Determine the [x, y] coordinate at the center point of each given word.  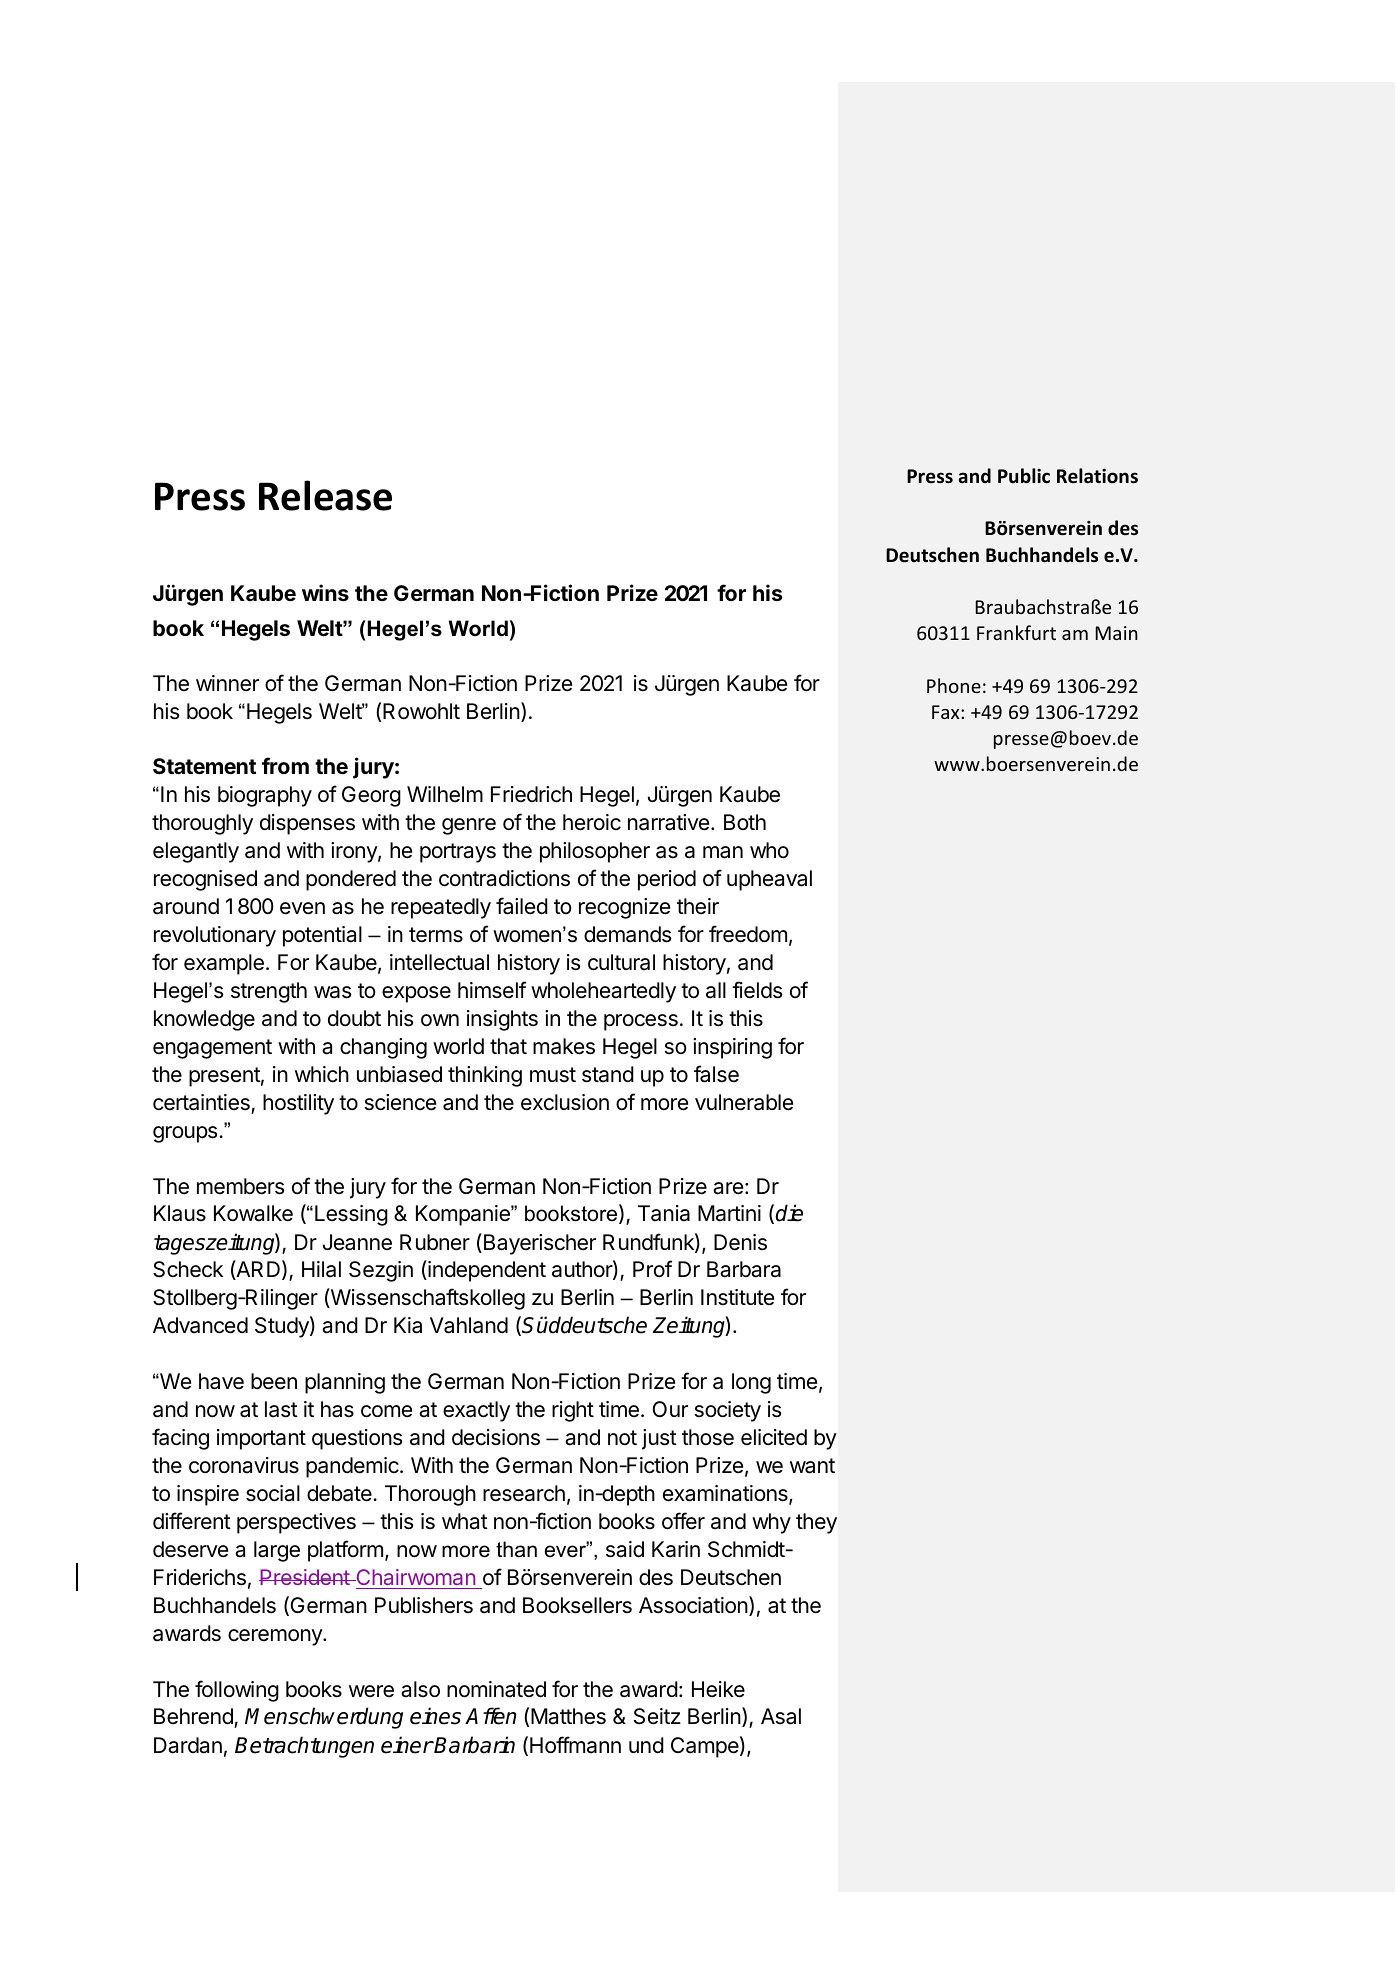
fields [757, 990]
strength [269, 992]
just [659, 1439]
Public [1024, 476]
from [285, 765]
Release [325, 495]
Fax [947, 712]
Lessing [351, 1215]
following [237, 1691]
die [789, 1213]
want [812, 1466]
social [273, 1493]
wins [325, 592]
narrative [668, 822]
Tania [664, 1213]
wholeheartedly [603, 992]
